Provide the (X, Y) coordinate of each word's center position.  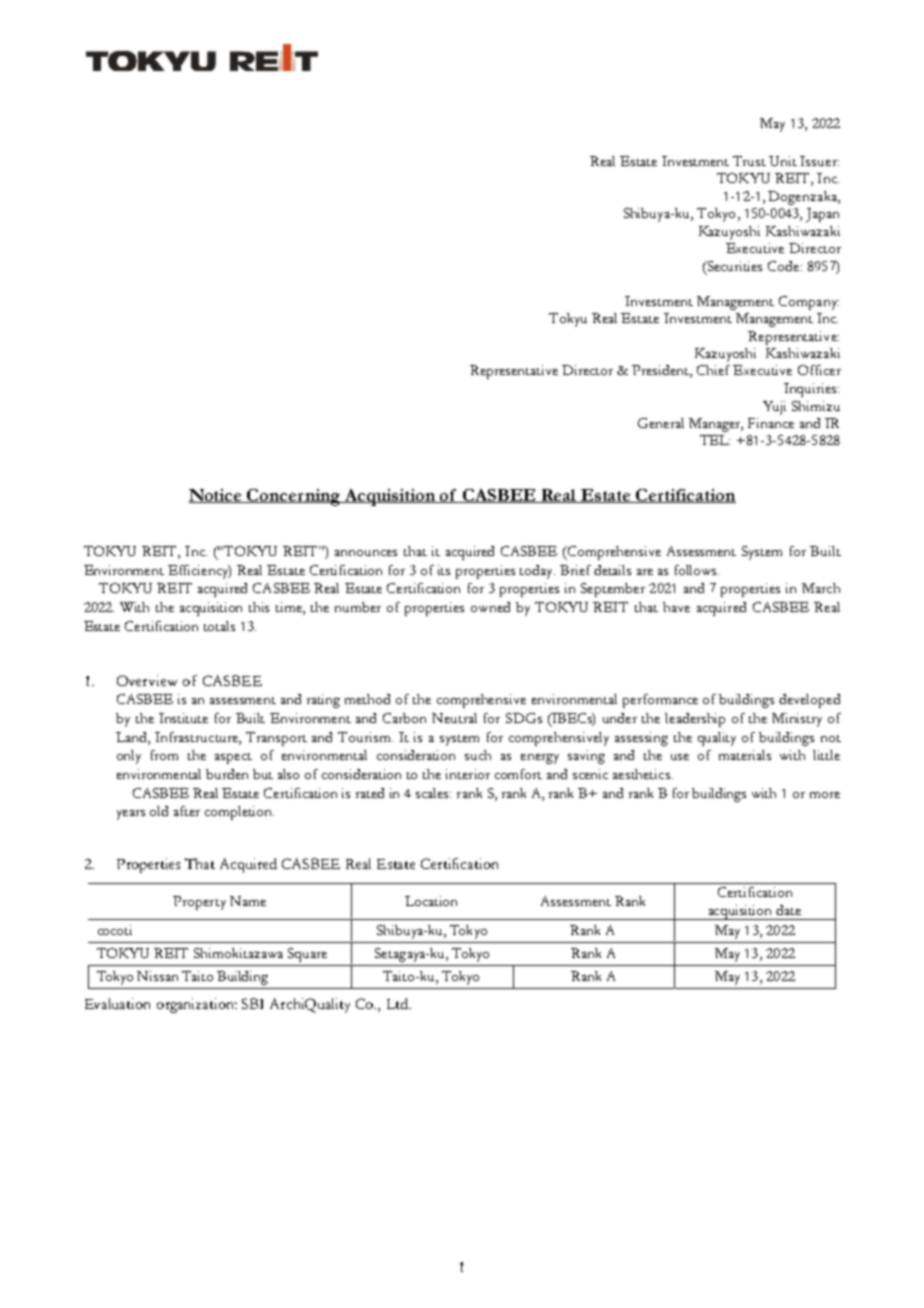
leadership (695, 720)
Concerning (294, 497)
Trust (749, 161)
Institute (183, 718)
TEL (715, 440)
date (788, 910)
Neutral (454, 718)
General (661, 423)
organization (197, 1005)
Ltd (398, 1003)
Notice (216, 496)
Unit (783, 161)
